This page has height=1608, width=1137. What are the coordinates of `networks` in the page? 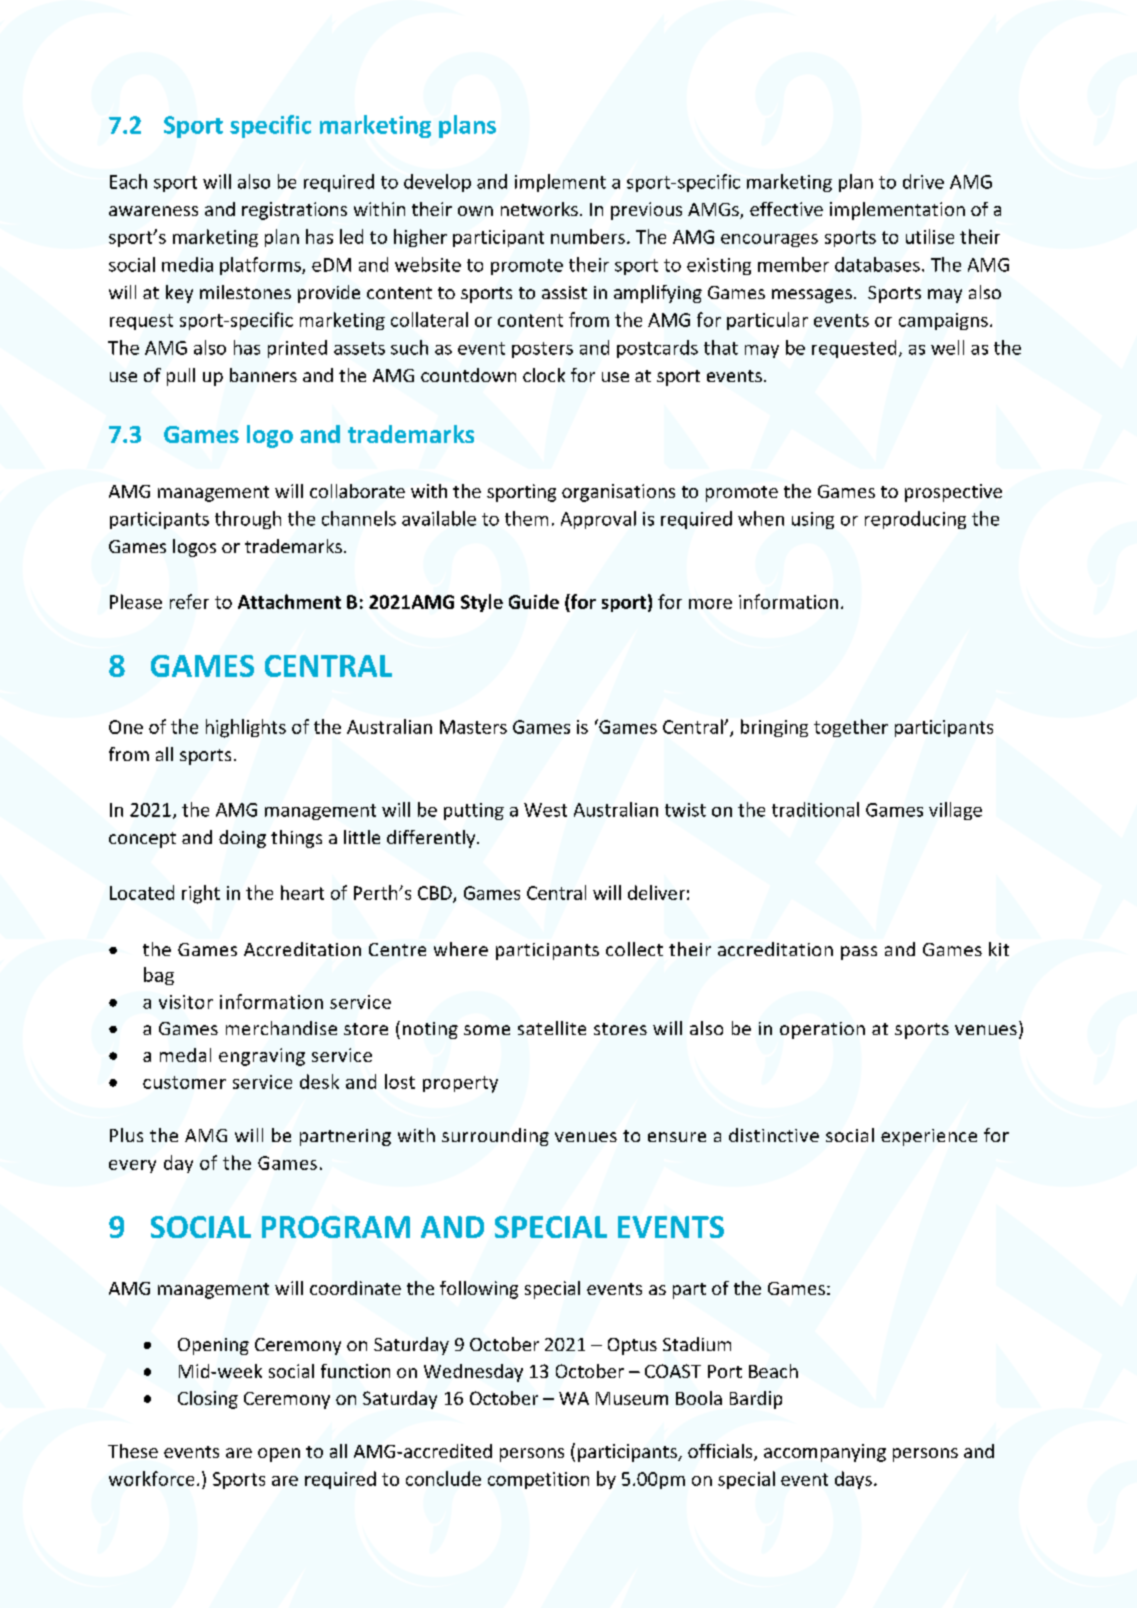 It's located at (539, 209).
